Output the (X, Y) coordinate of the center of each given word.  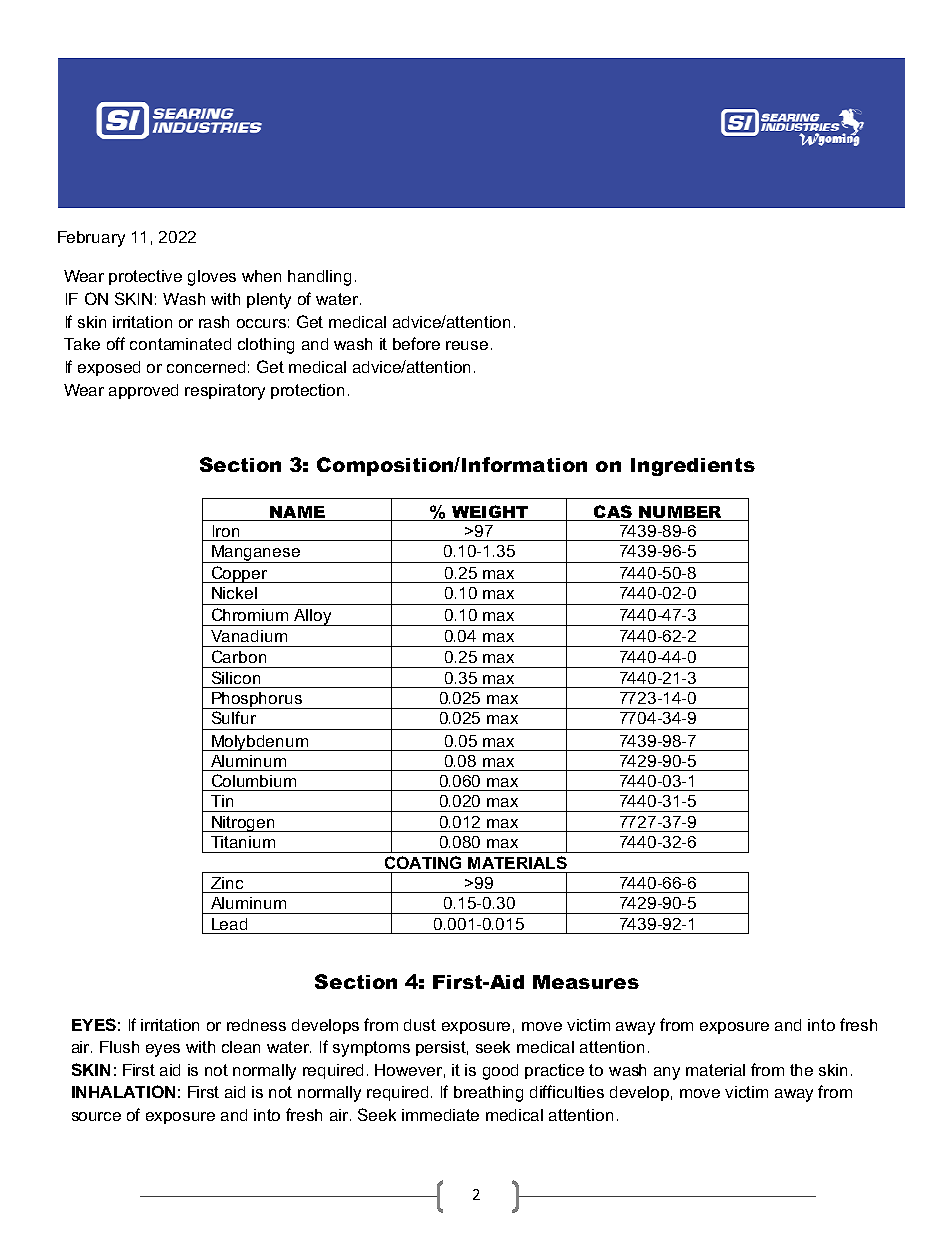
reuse (467, 345)
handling (319, 278)
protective (145, 277)
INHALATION (123, 1091)
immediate (440, 1115)
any (667, 1073)
